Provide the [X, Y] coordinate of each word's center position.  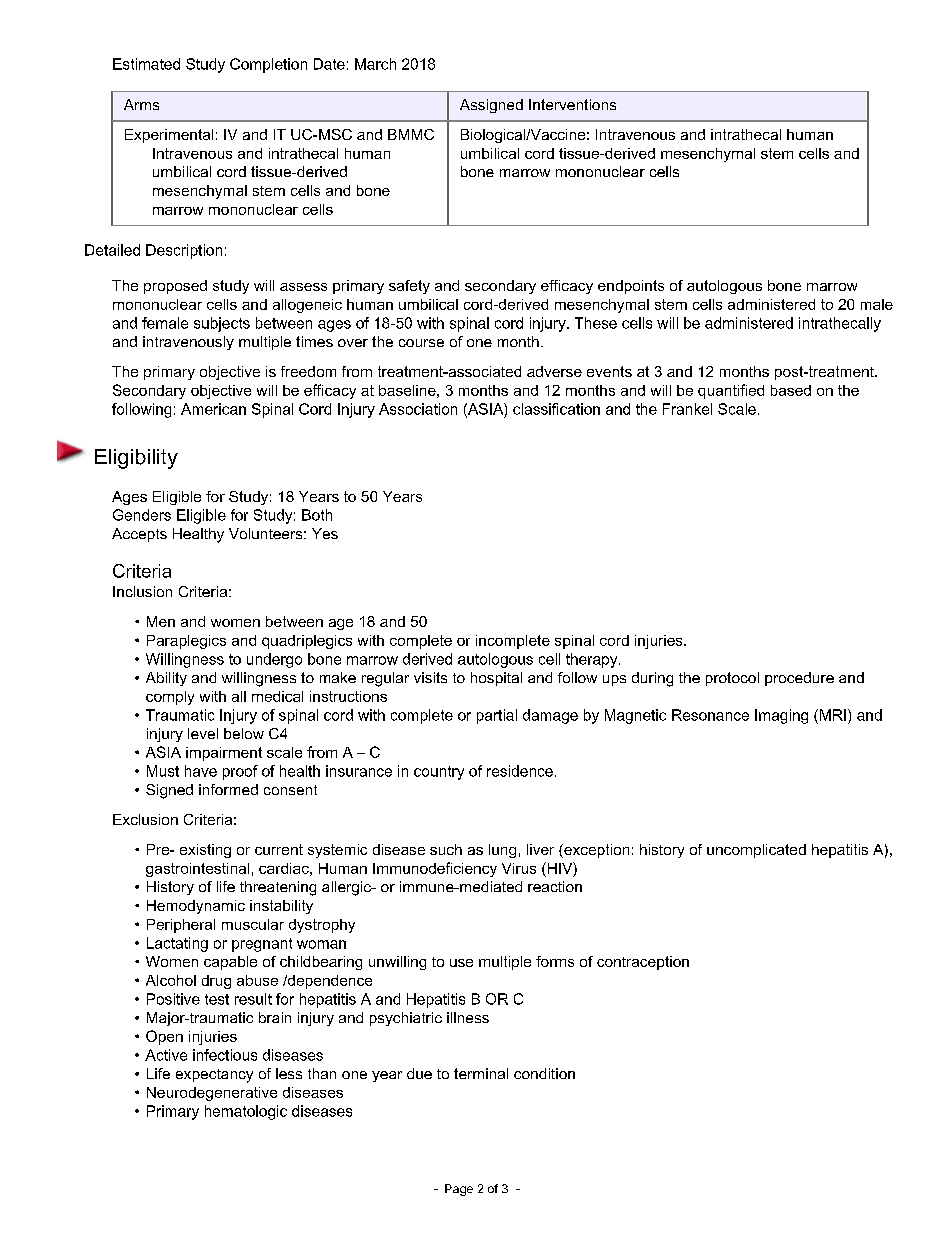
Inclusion [142, 591]
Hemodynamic [196, 907]
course [421, 343]
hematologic [246, 1112]
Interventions [572, 104]
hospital [496, 679]
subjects [222, 324]
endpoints [631, 287]
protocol [732, 679]
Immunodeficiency [435, 869]
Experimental [169, 136]
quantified [731, 391]
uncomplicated [756, 851]
